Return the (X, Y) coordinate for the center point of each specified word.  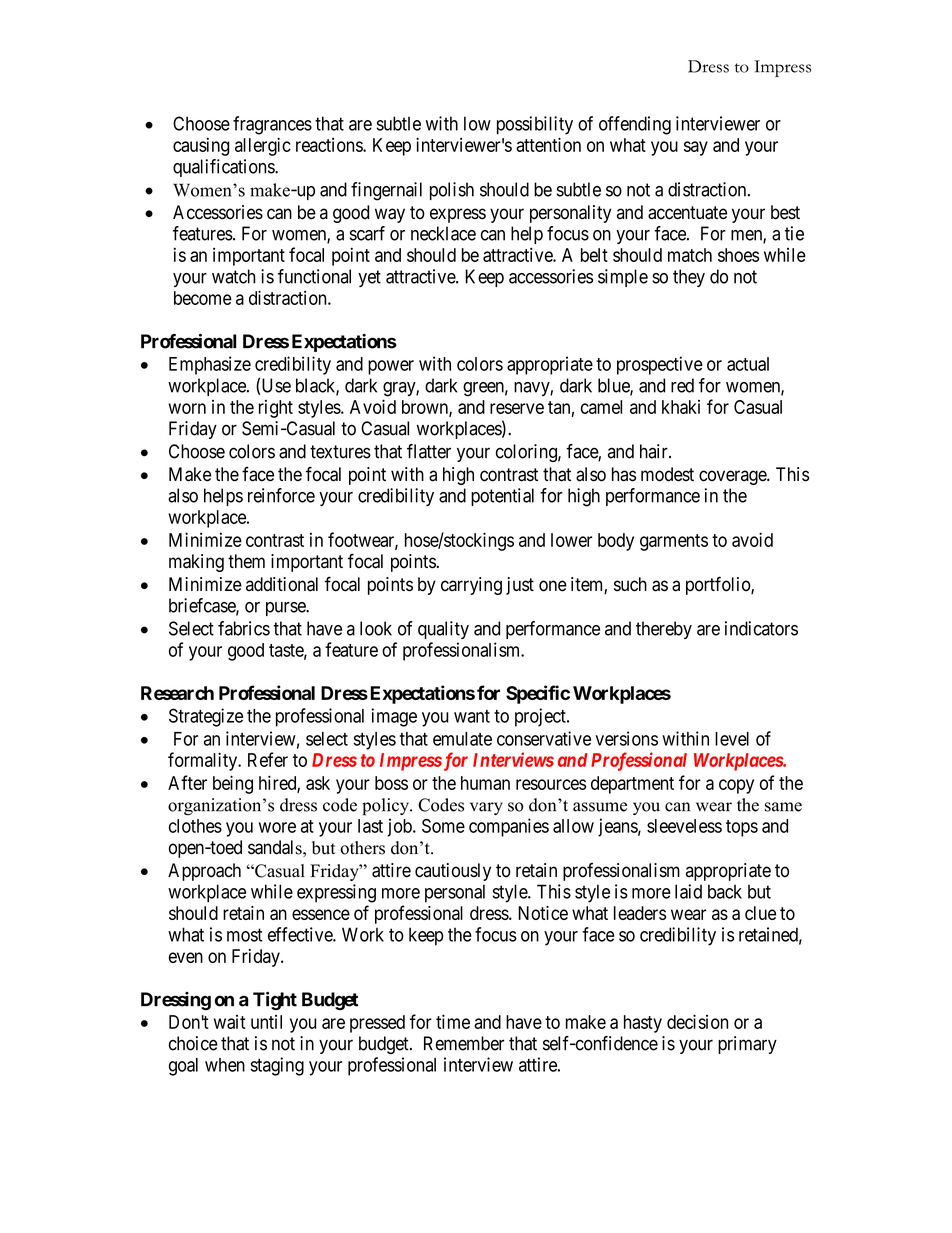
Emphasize (210, 365)
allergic (263, 146)
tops (742, 828)
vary (486, 808)
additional (282, 584)
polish (452, 191)
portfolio (719, 585)
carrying (471, 586)
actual (748, 364)
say (696, 148)
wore (277, 827)
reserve (517, 408)
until (266, 1022)
